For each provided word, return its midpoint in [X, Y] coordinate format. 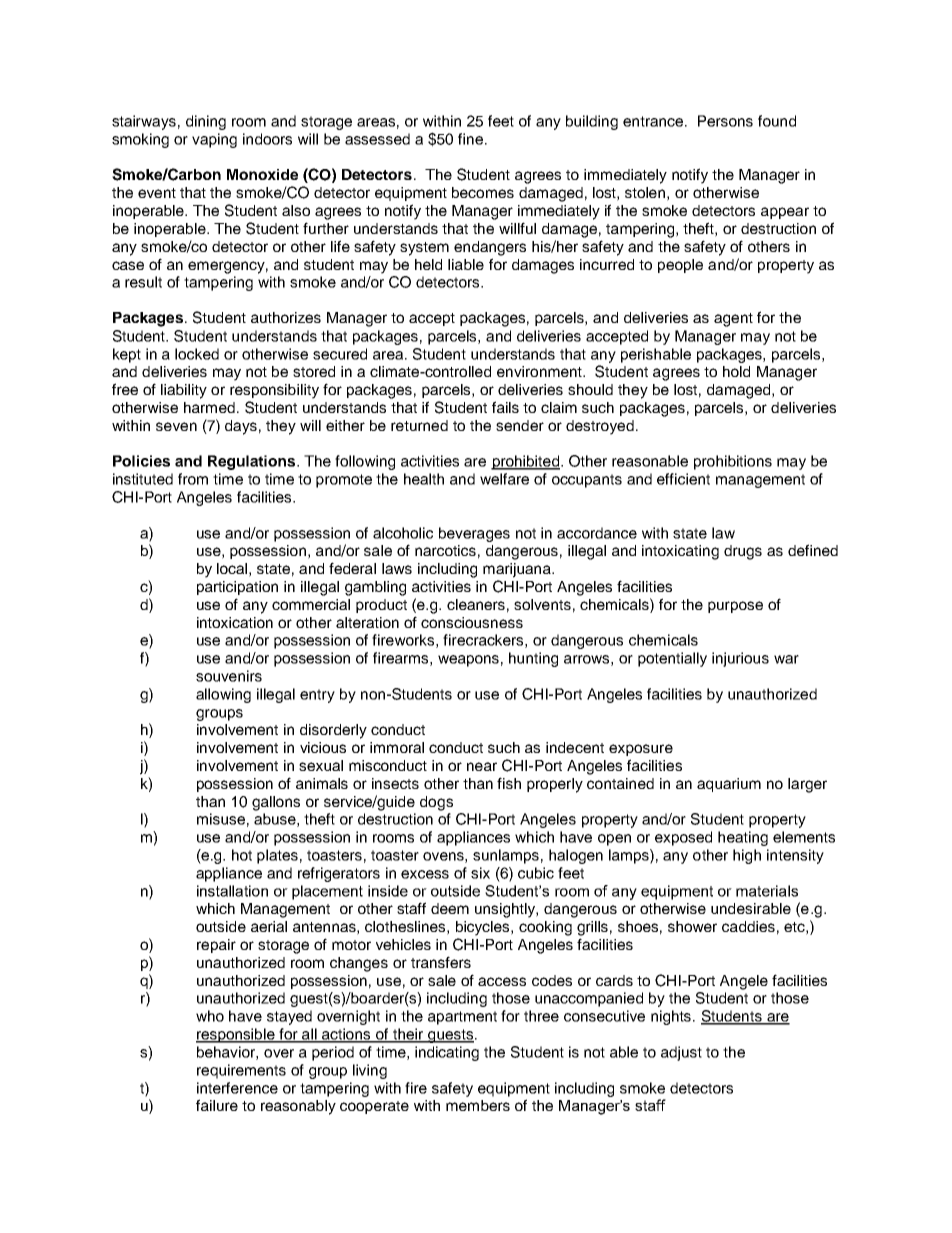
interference [237, 1088]
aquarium [729, 785]
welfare [504, 479]
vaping [214, 140]
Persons [725, 121]
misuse [221, 819]
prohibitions [733, 462]
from [193, 479]
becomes [483, 192]
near [482, 766]
